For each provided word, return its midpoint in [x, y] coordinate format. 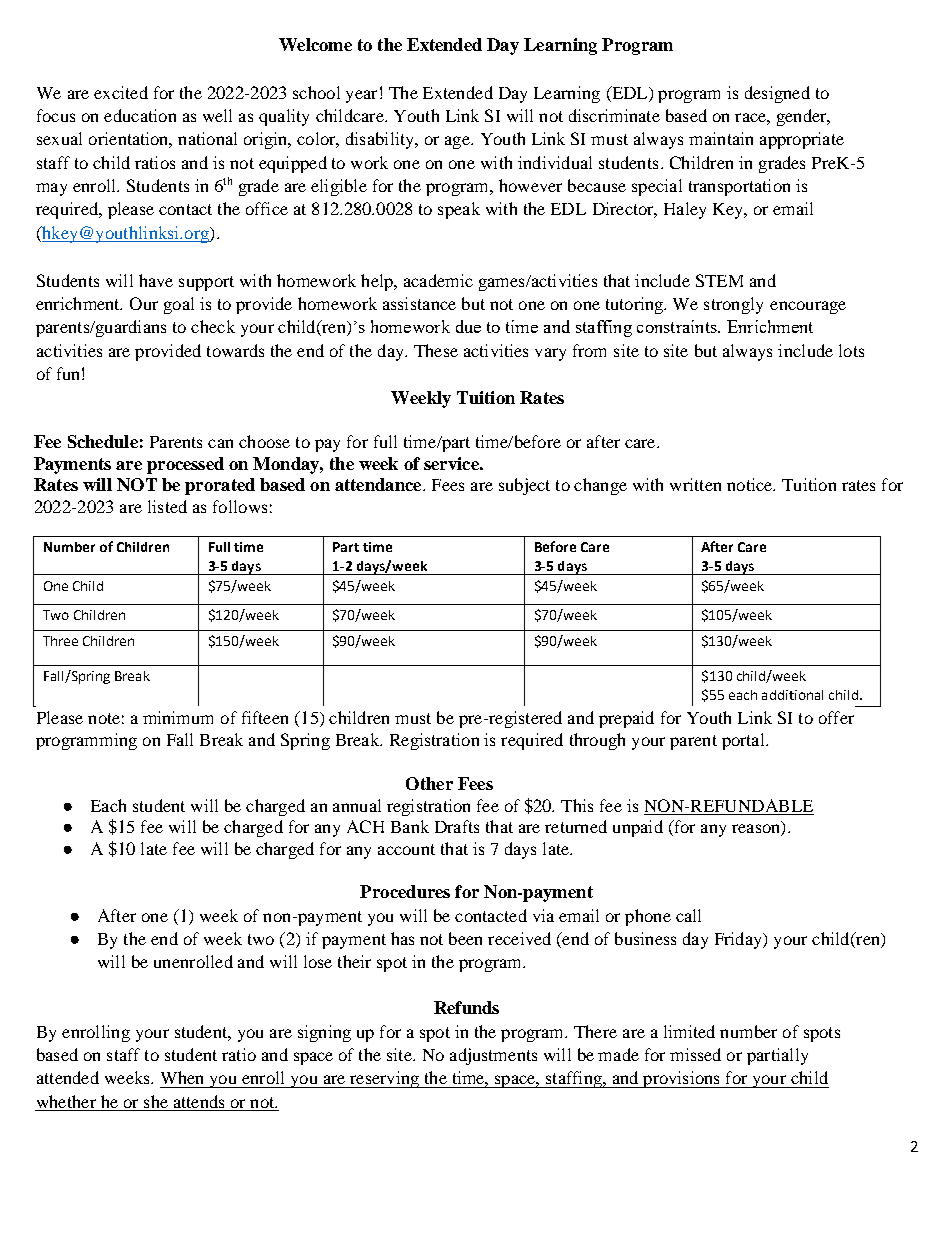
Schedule [103, 441]
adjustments [493, 1056]
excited [121, 92]
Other [429, 783]
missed [695, 1054]
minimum [178, 717]
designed [777, 94]
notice [751, 484]
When [182, 1077]
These [436, 350]
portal [744, 741]
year [361, 96]
